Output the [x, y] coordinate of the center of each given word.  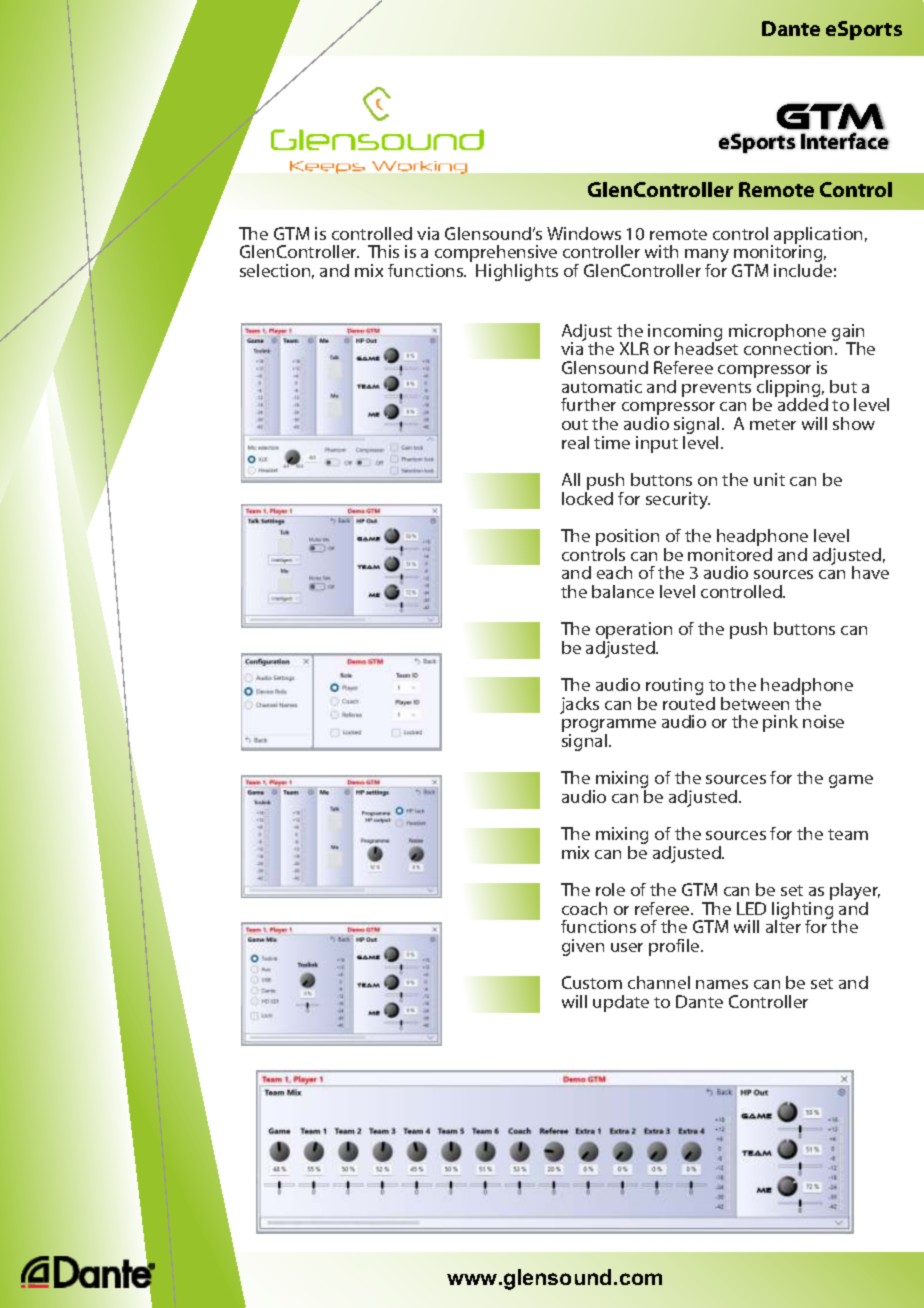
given [583, 947]
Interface [845, 140]
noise [823, 721]
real [575, 442]
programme [609, 727]
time [612, 442]
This [383, 251]
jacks [579, 705]
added [801, 403]
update [621, 1003]
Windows [584, 233]
